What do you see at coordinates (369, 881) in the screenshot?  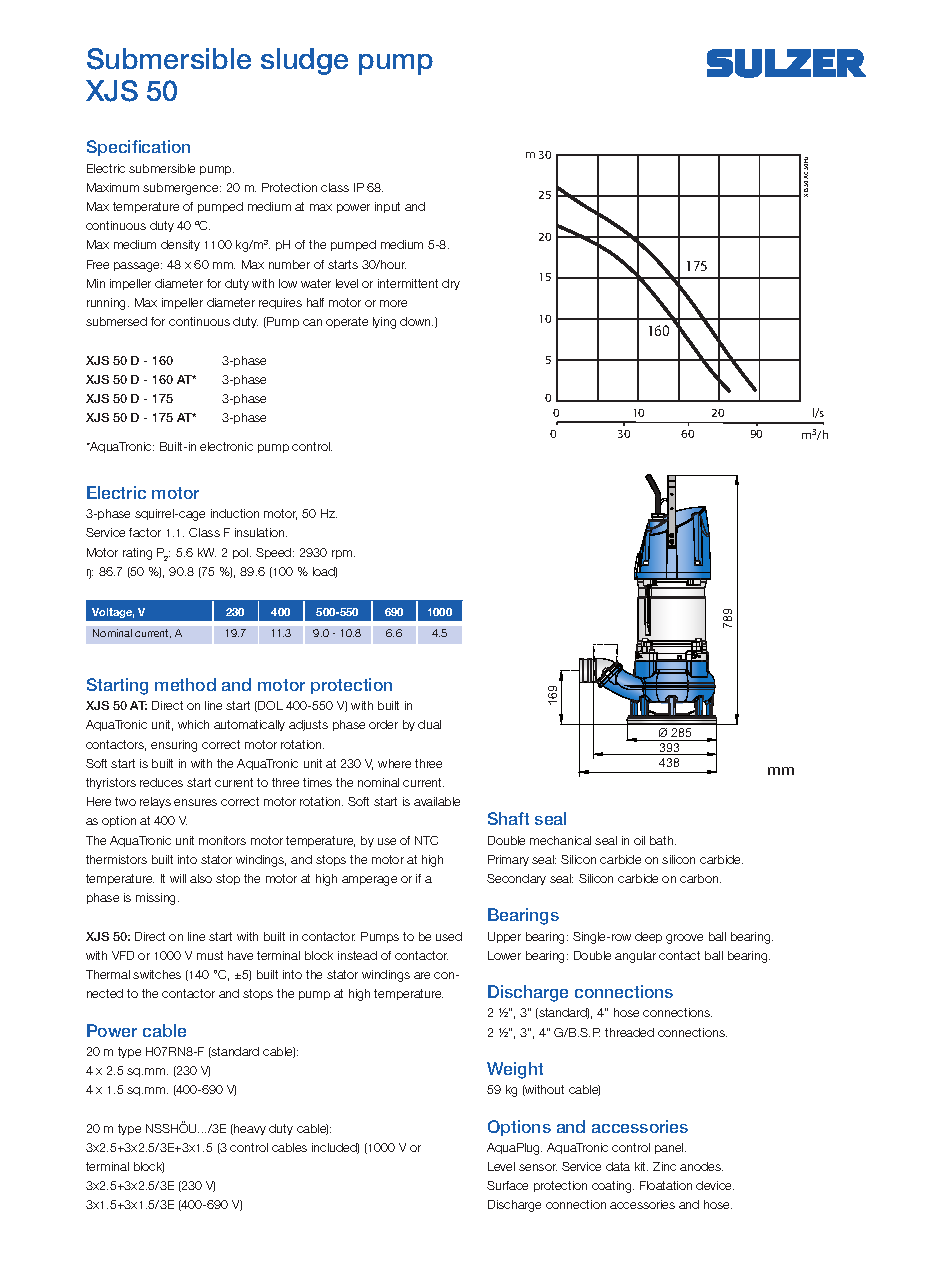 I see `amperage` at bounding box center [369, 881].
